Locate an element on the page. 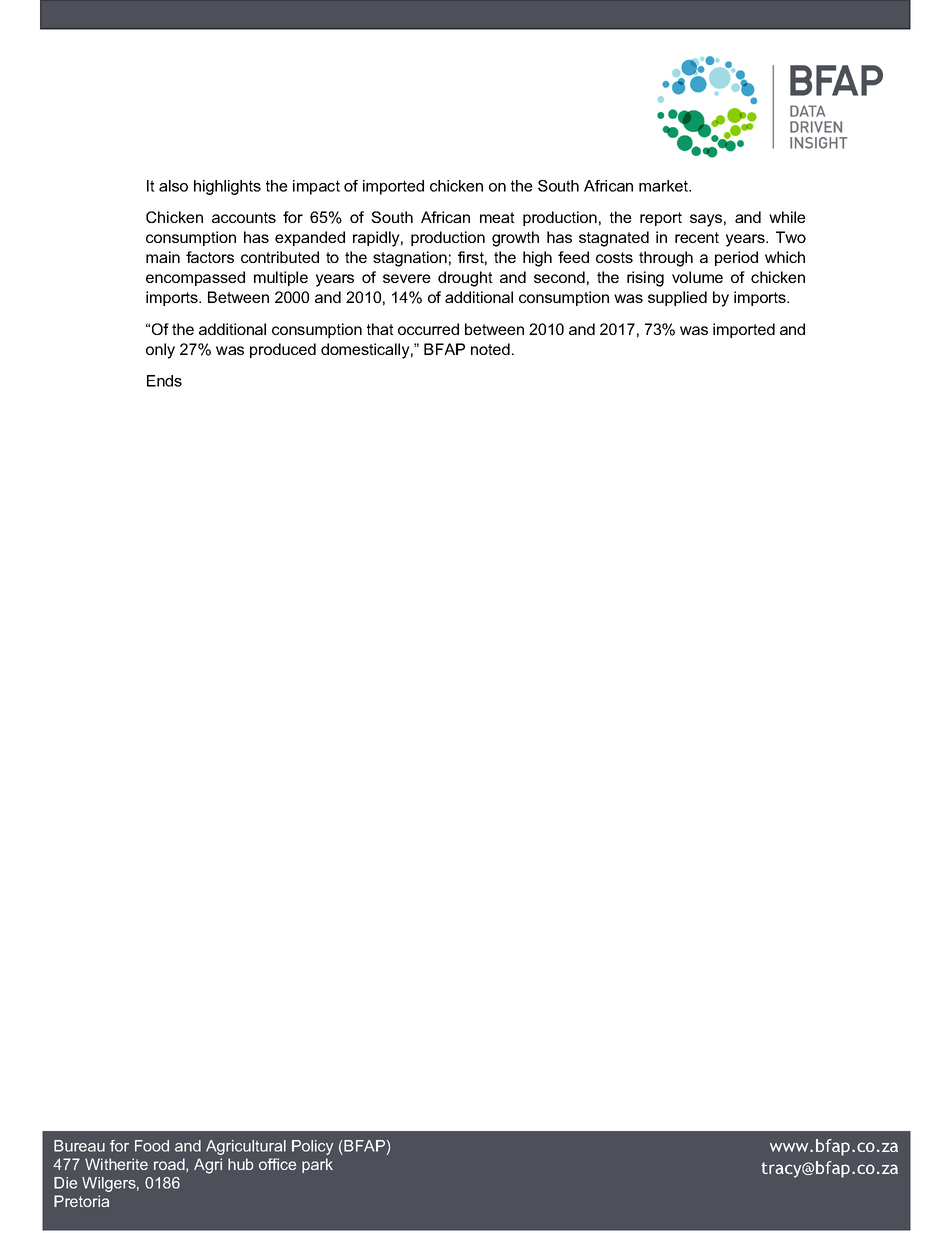  office is located at coordinates (277, 1164).
